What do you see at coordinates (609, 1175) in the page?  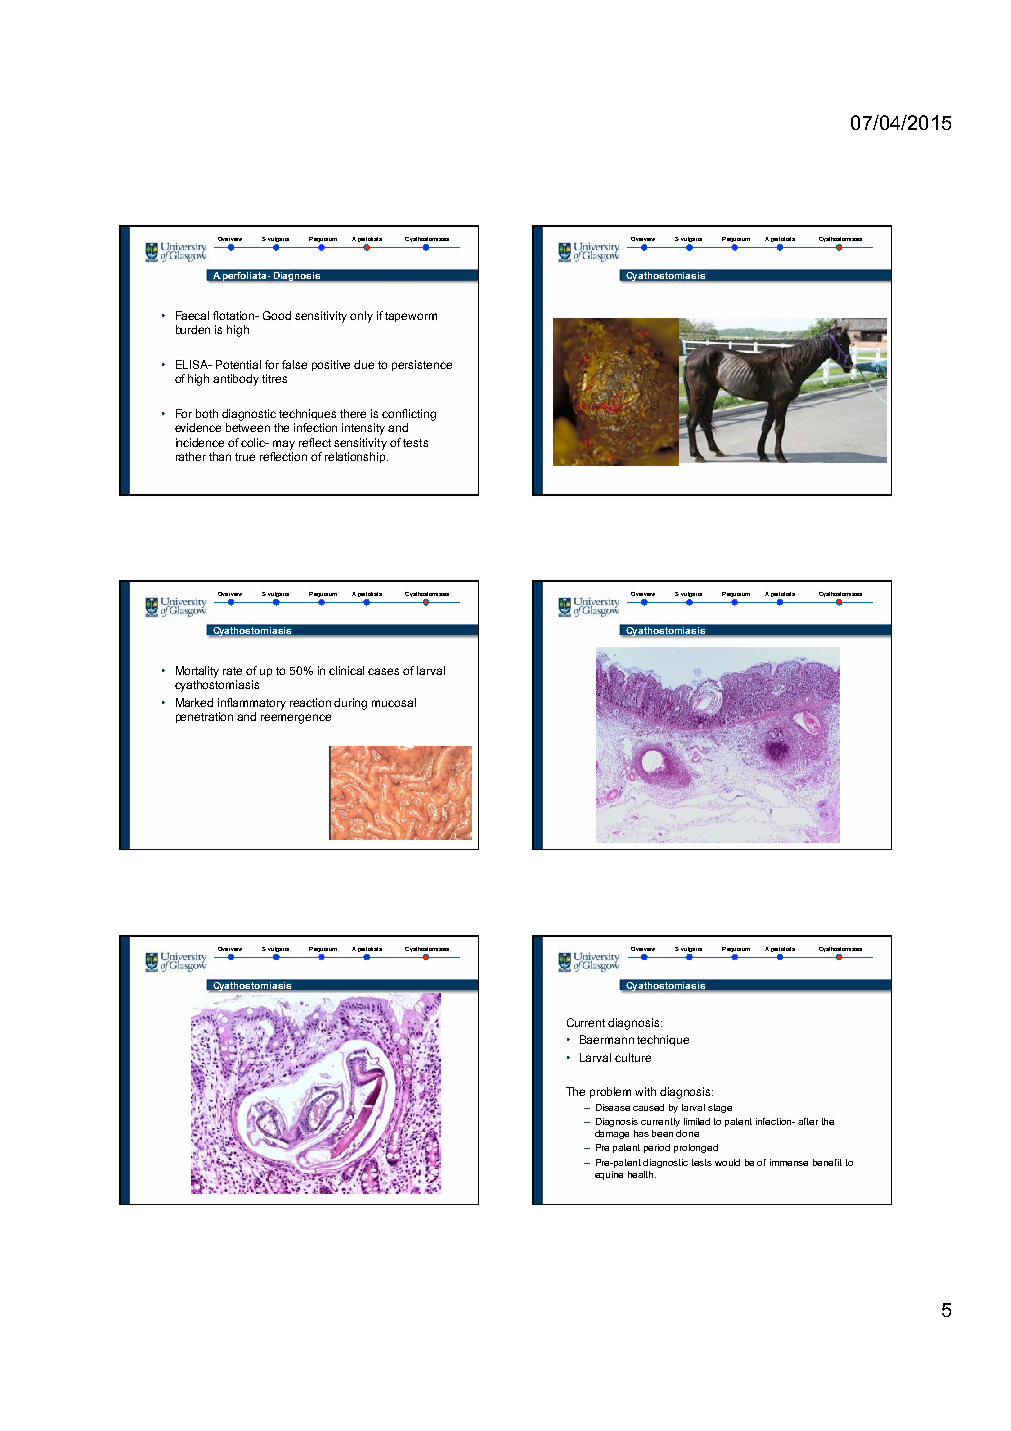 I see `equine` at bounding box center [609, 1175].
